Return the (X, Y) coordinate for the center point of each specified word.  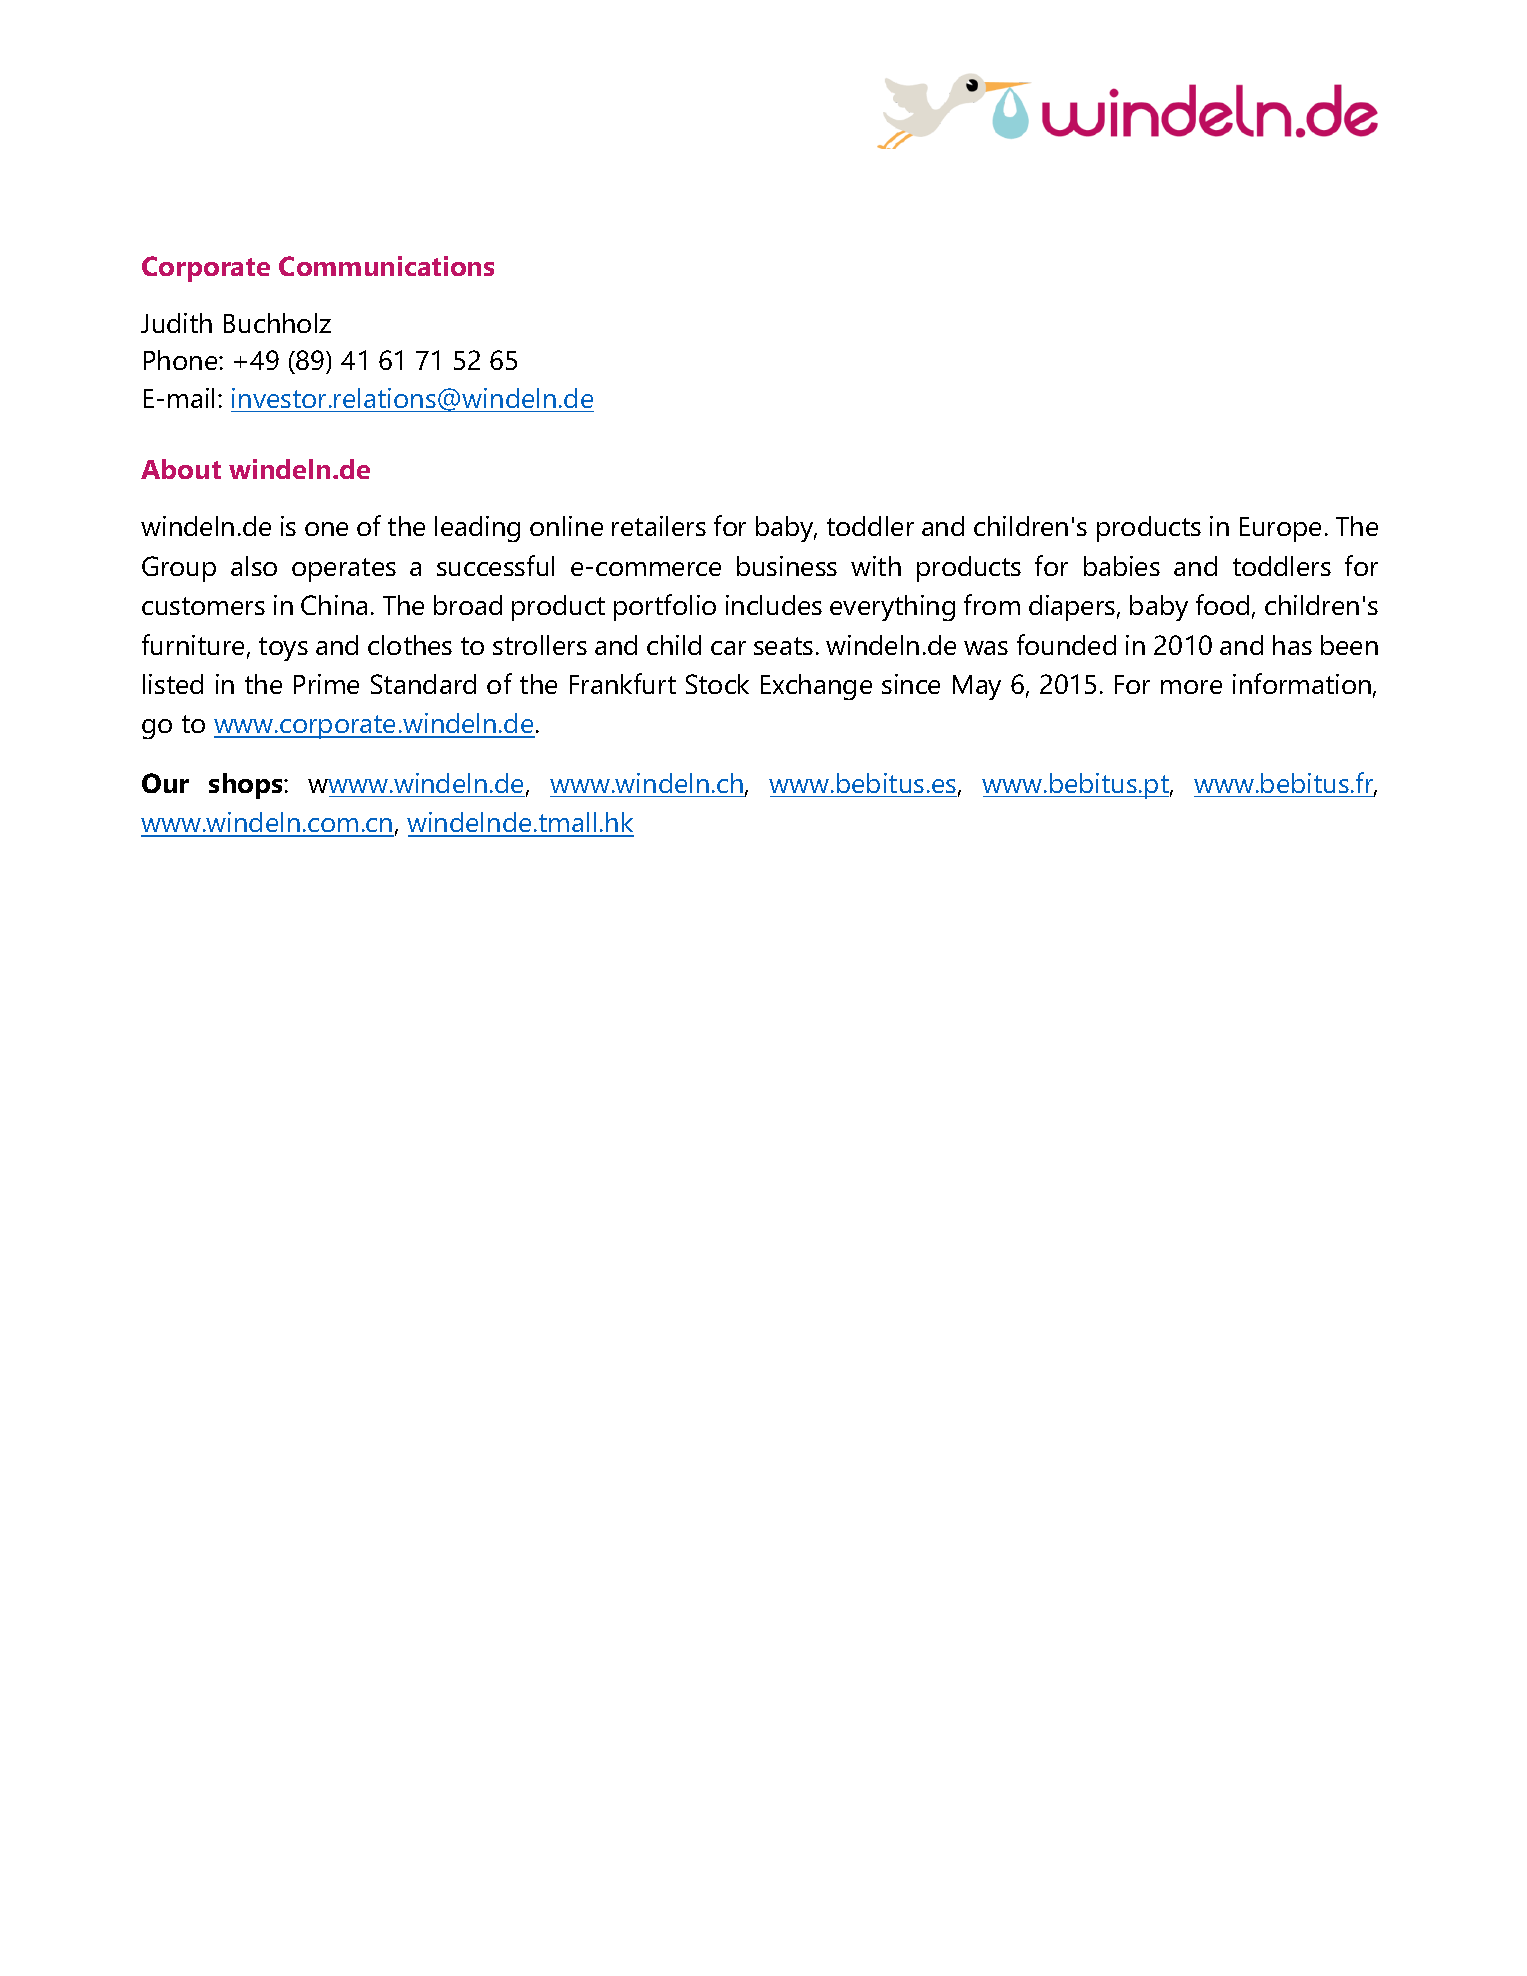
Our (165, 783)
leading (477, 529)
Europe (1280, 529)
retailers (659, 526)
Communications (386, 266)
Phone (182, 360)
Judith (176, 323)
